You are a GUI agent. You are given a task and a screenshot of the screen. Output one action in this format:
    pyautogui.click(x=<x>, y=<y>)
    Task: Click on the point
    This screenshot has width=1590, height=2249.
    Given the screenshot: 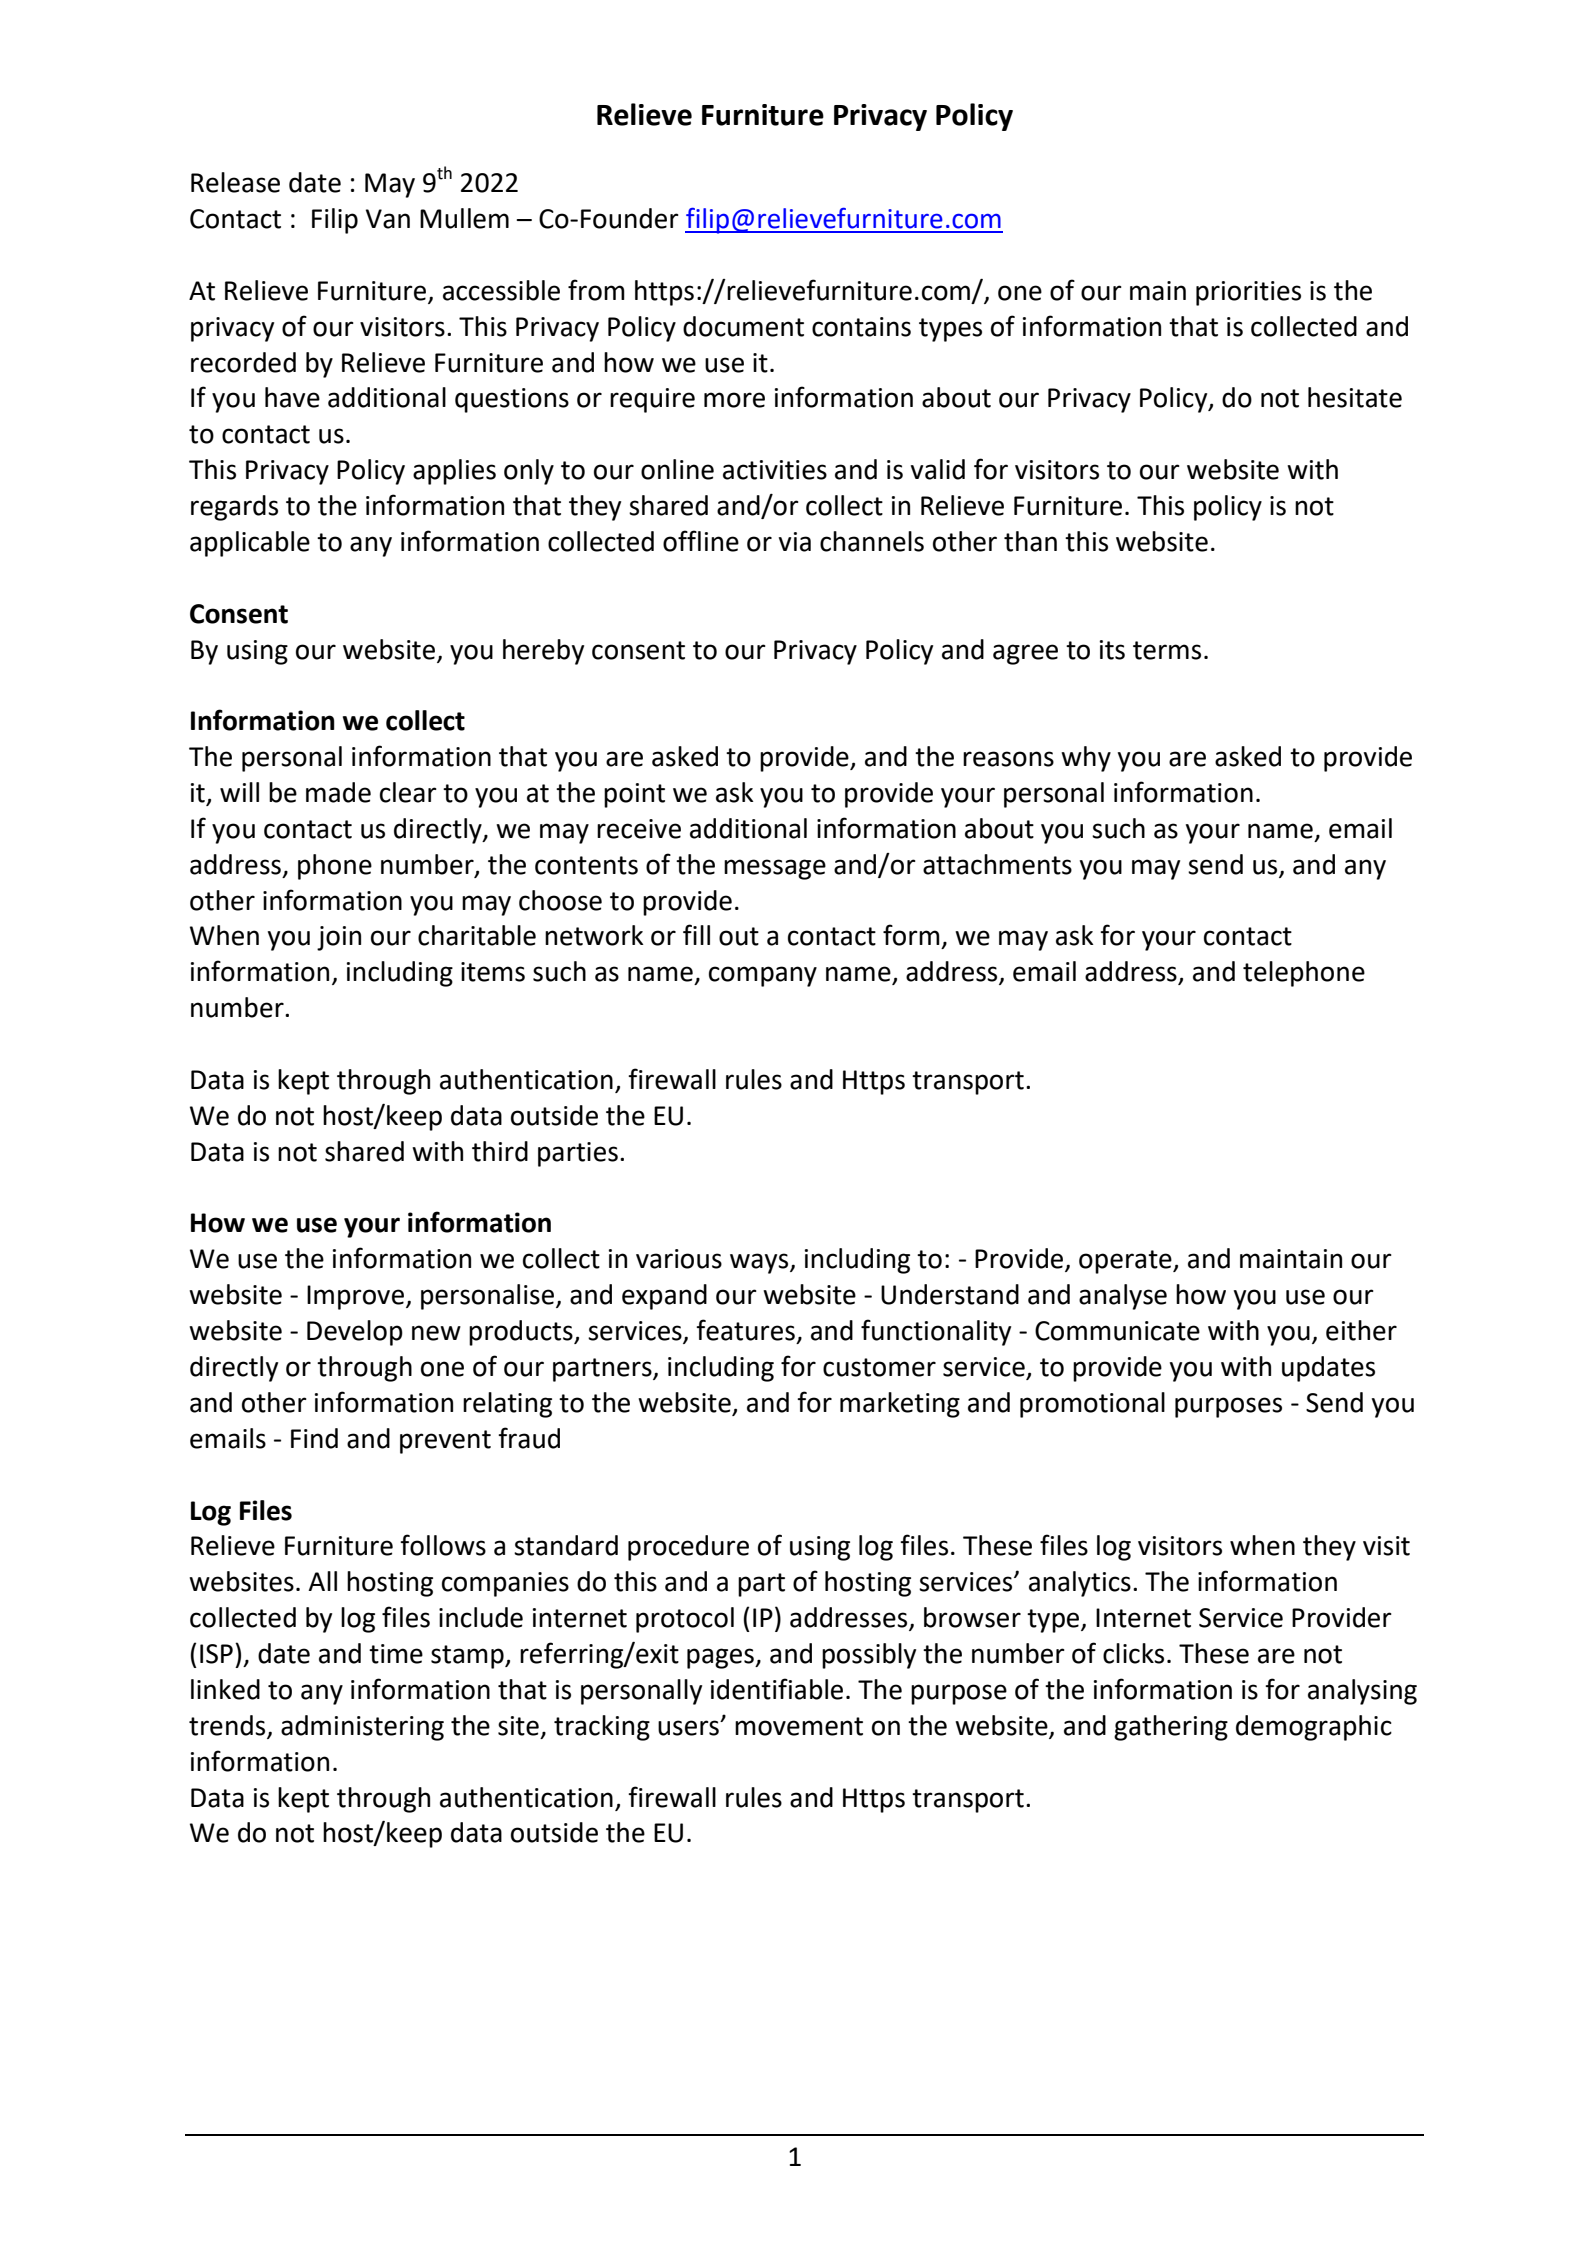 What is the action you would take?
    pyautogui.click(x=634, y=795)
